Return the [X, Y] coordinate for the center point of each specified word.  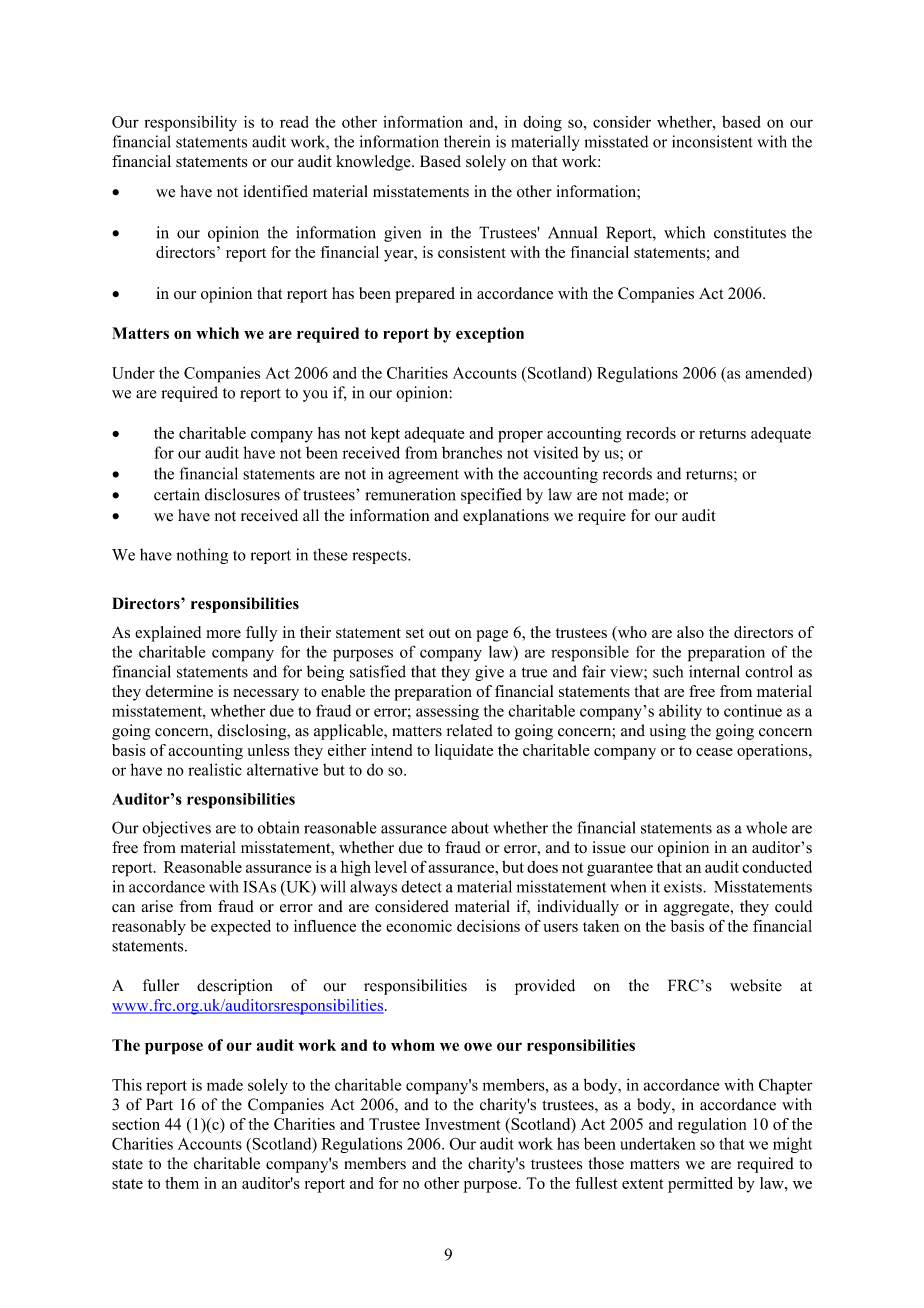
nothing [202, 556]
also [690, 632]
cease [714, 752]
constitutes [750, 232]
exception [490, 335]
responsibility [191, 124]
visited [556, 452]
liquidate [464, 752]
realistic [215, 769]
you [315, 396]
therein [467, 141]
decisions [488, 926]
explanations [506, 517]
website [756, 985]
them [182, 1183]
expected [241, 928]
